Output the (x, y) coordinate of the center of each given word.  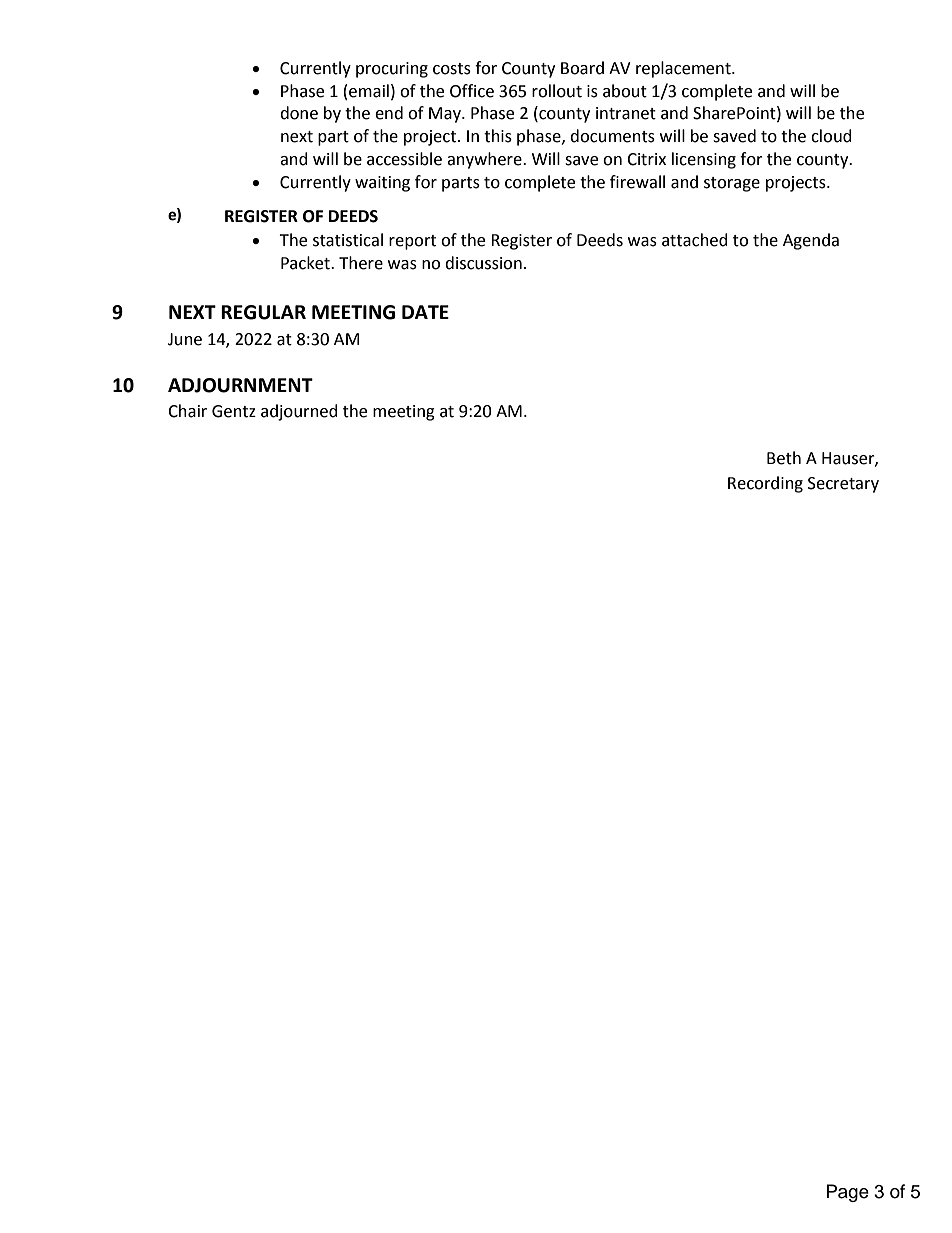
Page (848, 1193)
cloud (831, 136)
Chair (187, 411)
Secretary (843, 485)
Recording (765, 484)
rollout (557, 91)
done (299, 113)
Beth (784, 458)
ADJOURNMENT (240, 385)
